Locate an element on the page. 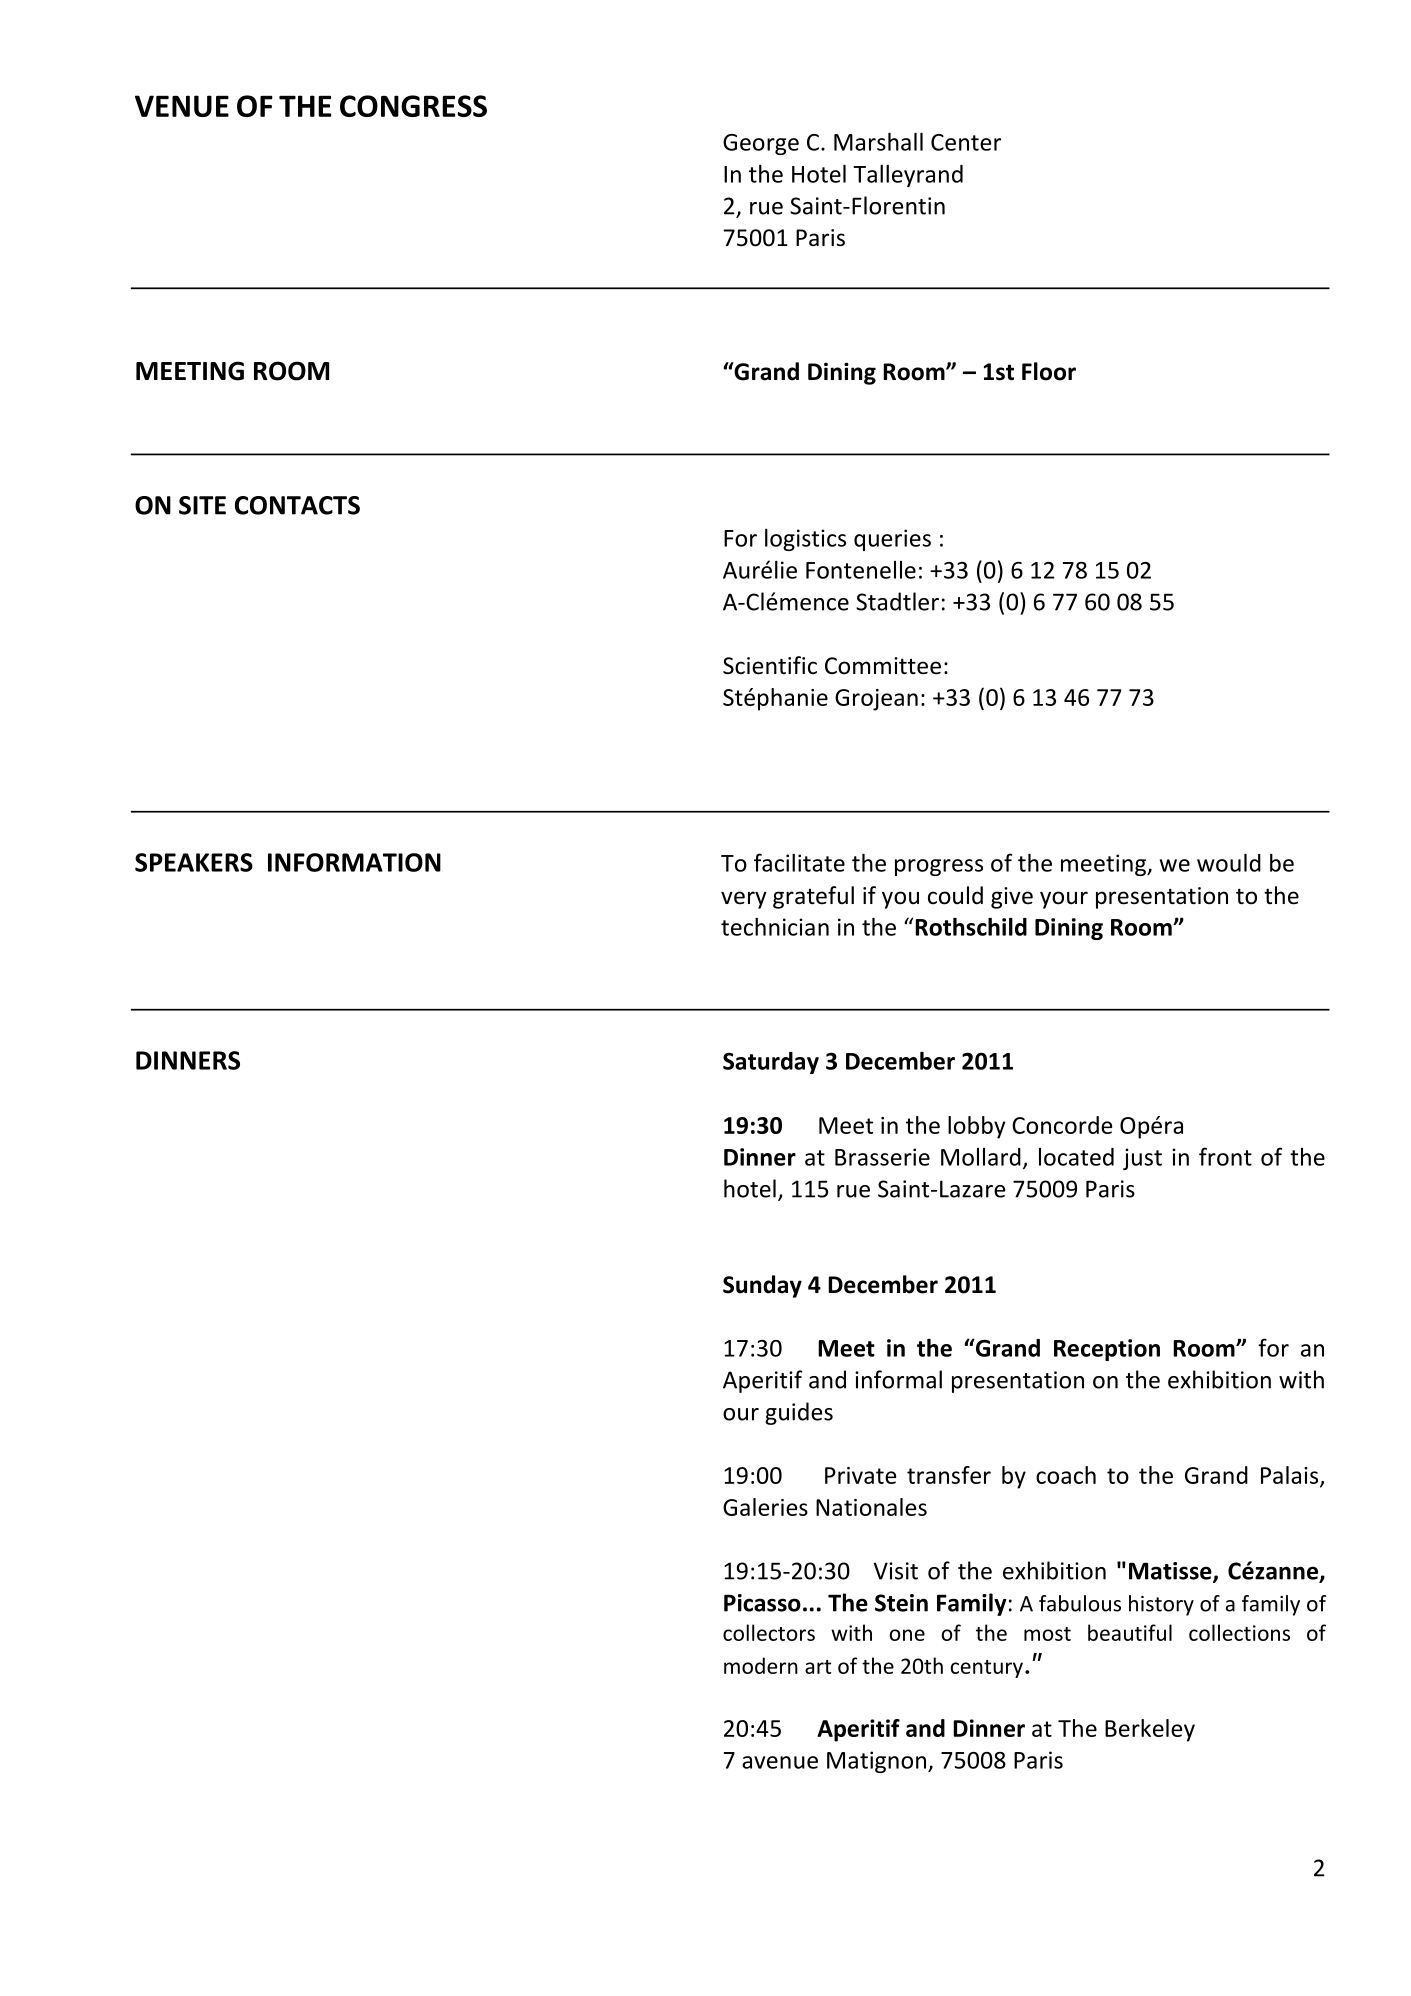 Image resolution: width=1411 pixels, height=1996 pixels. INFORMATION is located at coordinates (354, 862).
